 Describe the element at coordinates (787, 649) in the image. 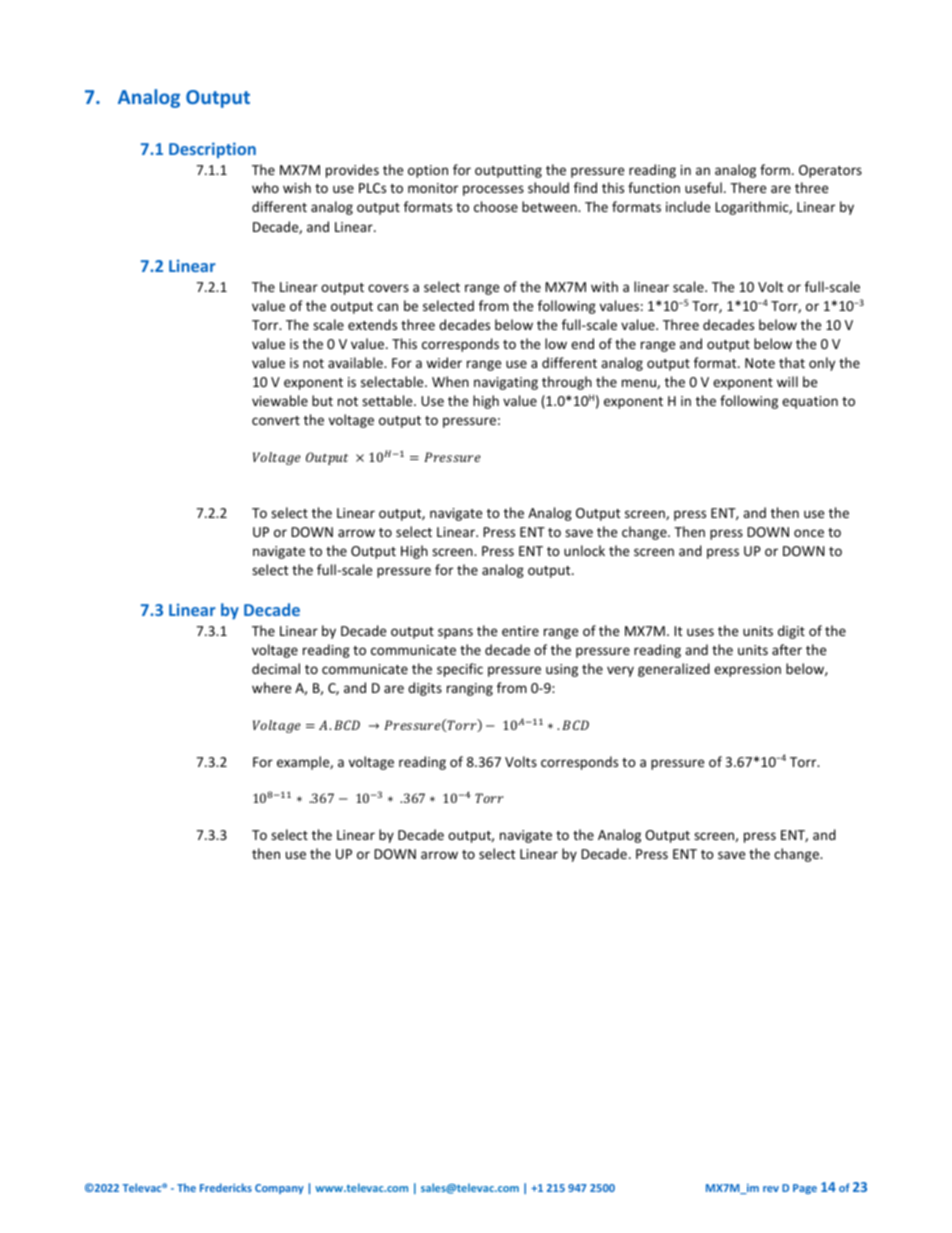

I see `after` at that location.
